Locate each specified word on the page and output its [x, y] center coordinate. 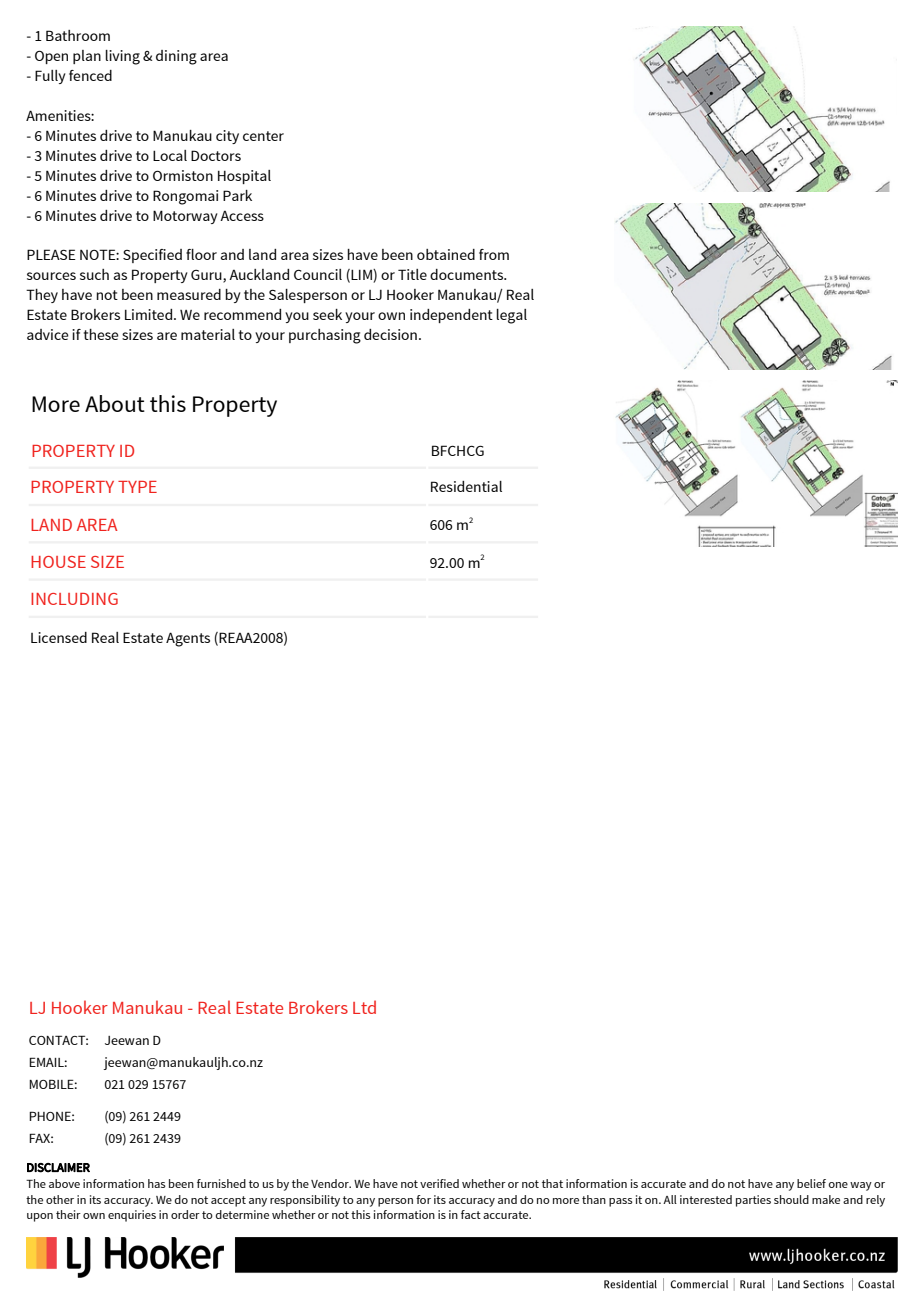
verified [439, 1183]
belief [811, 1183]
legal [511, 316]
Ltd [364, 1007]
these [101, 334]
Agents [188, 639]
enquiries [132, 1216]
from [494, 254]
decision [390, 334]
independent [451, 316]
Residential [466, 486]
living [122, 57]
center [263, 136]
